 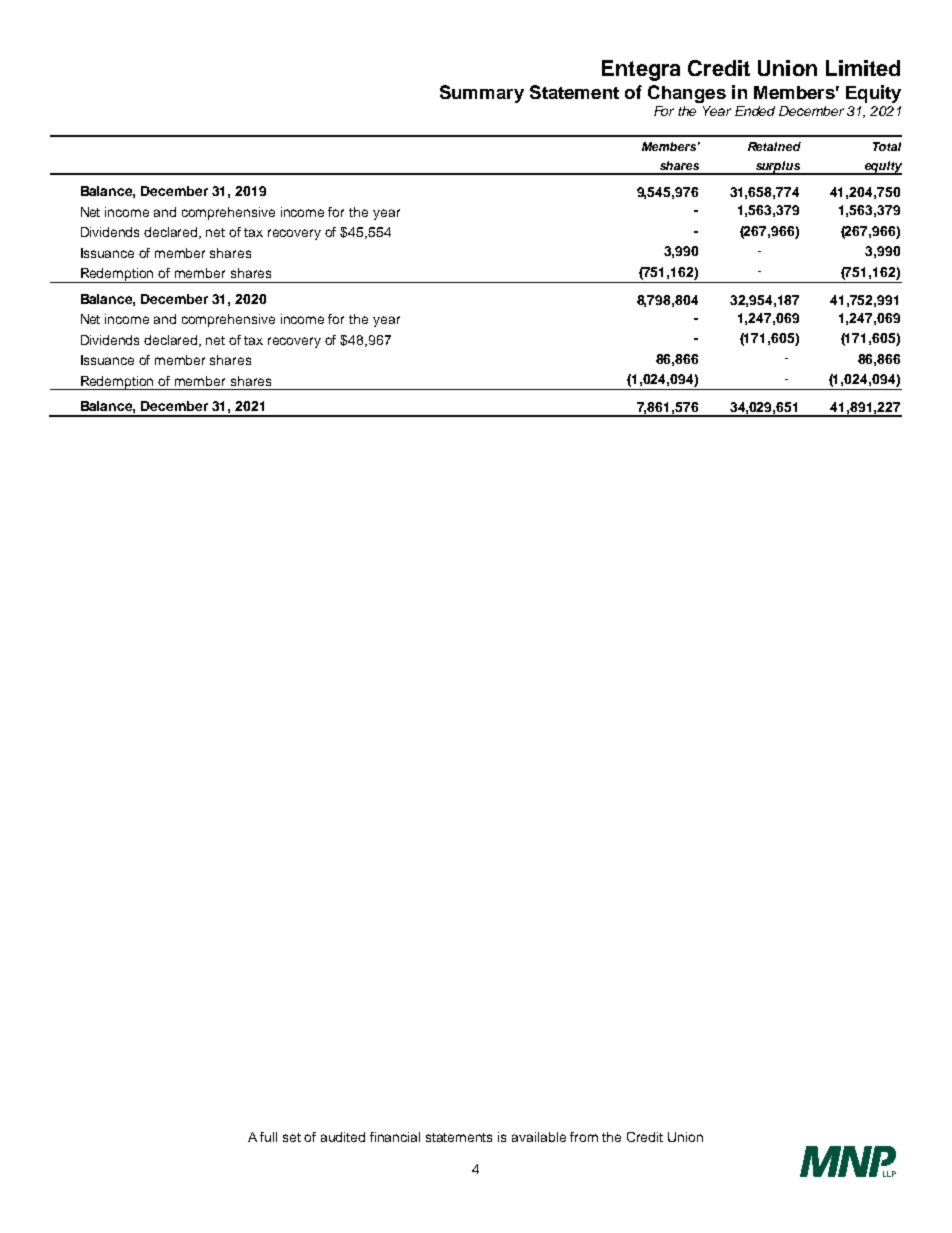 I want to click on from, so click(x=584, y=1137).
